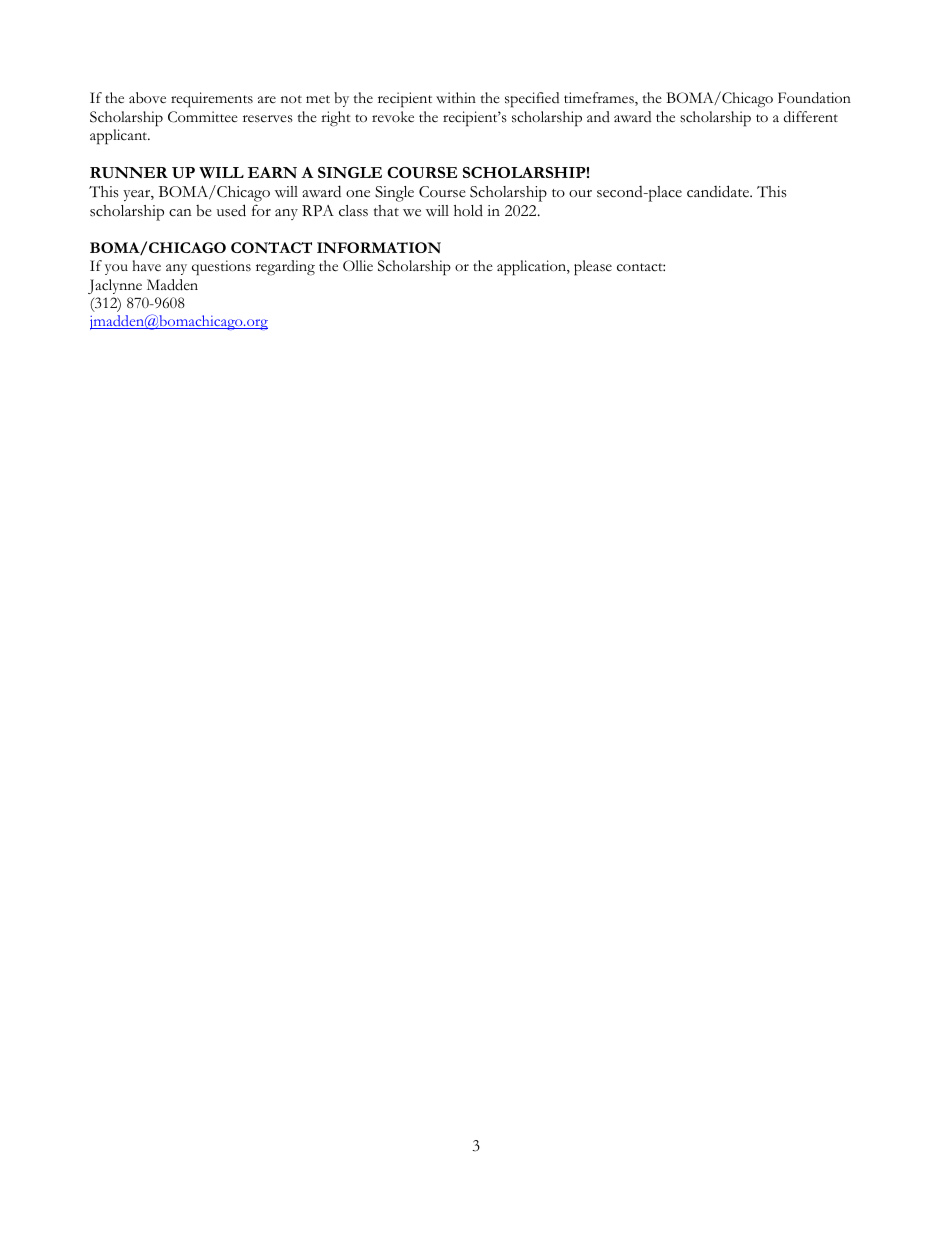  I want to click on requirements, so click(212, 99).
